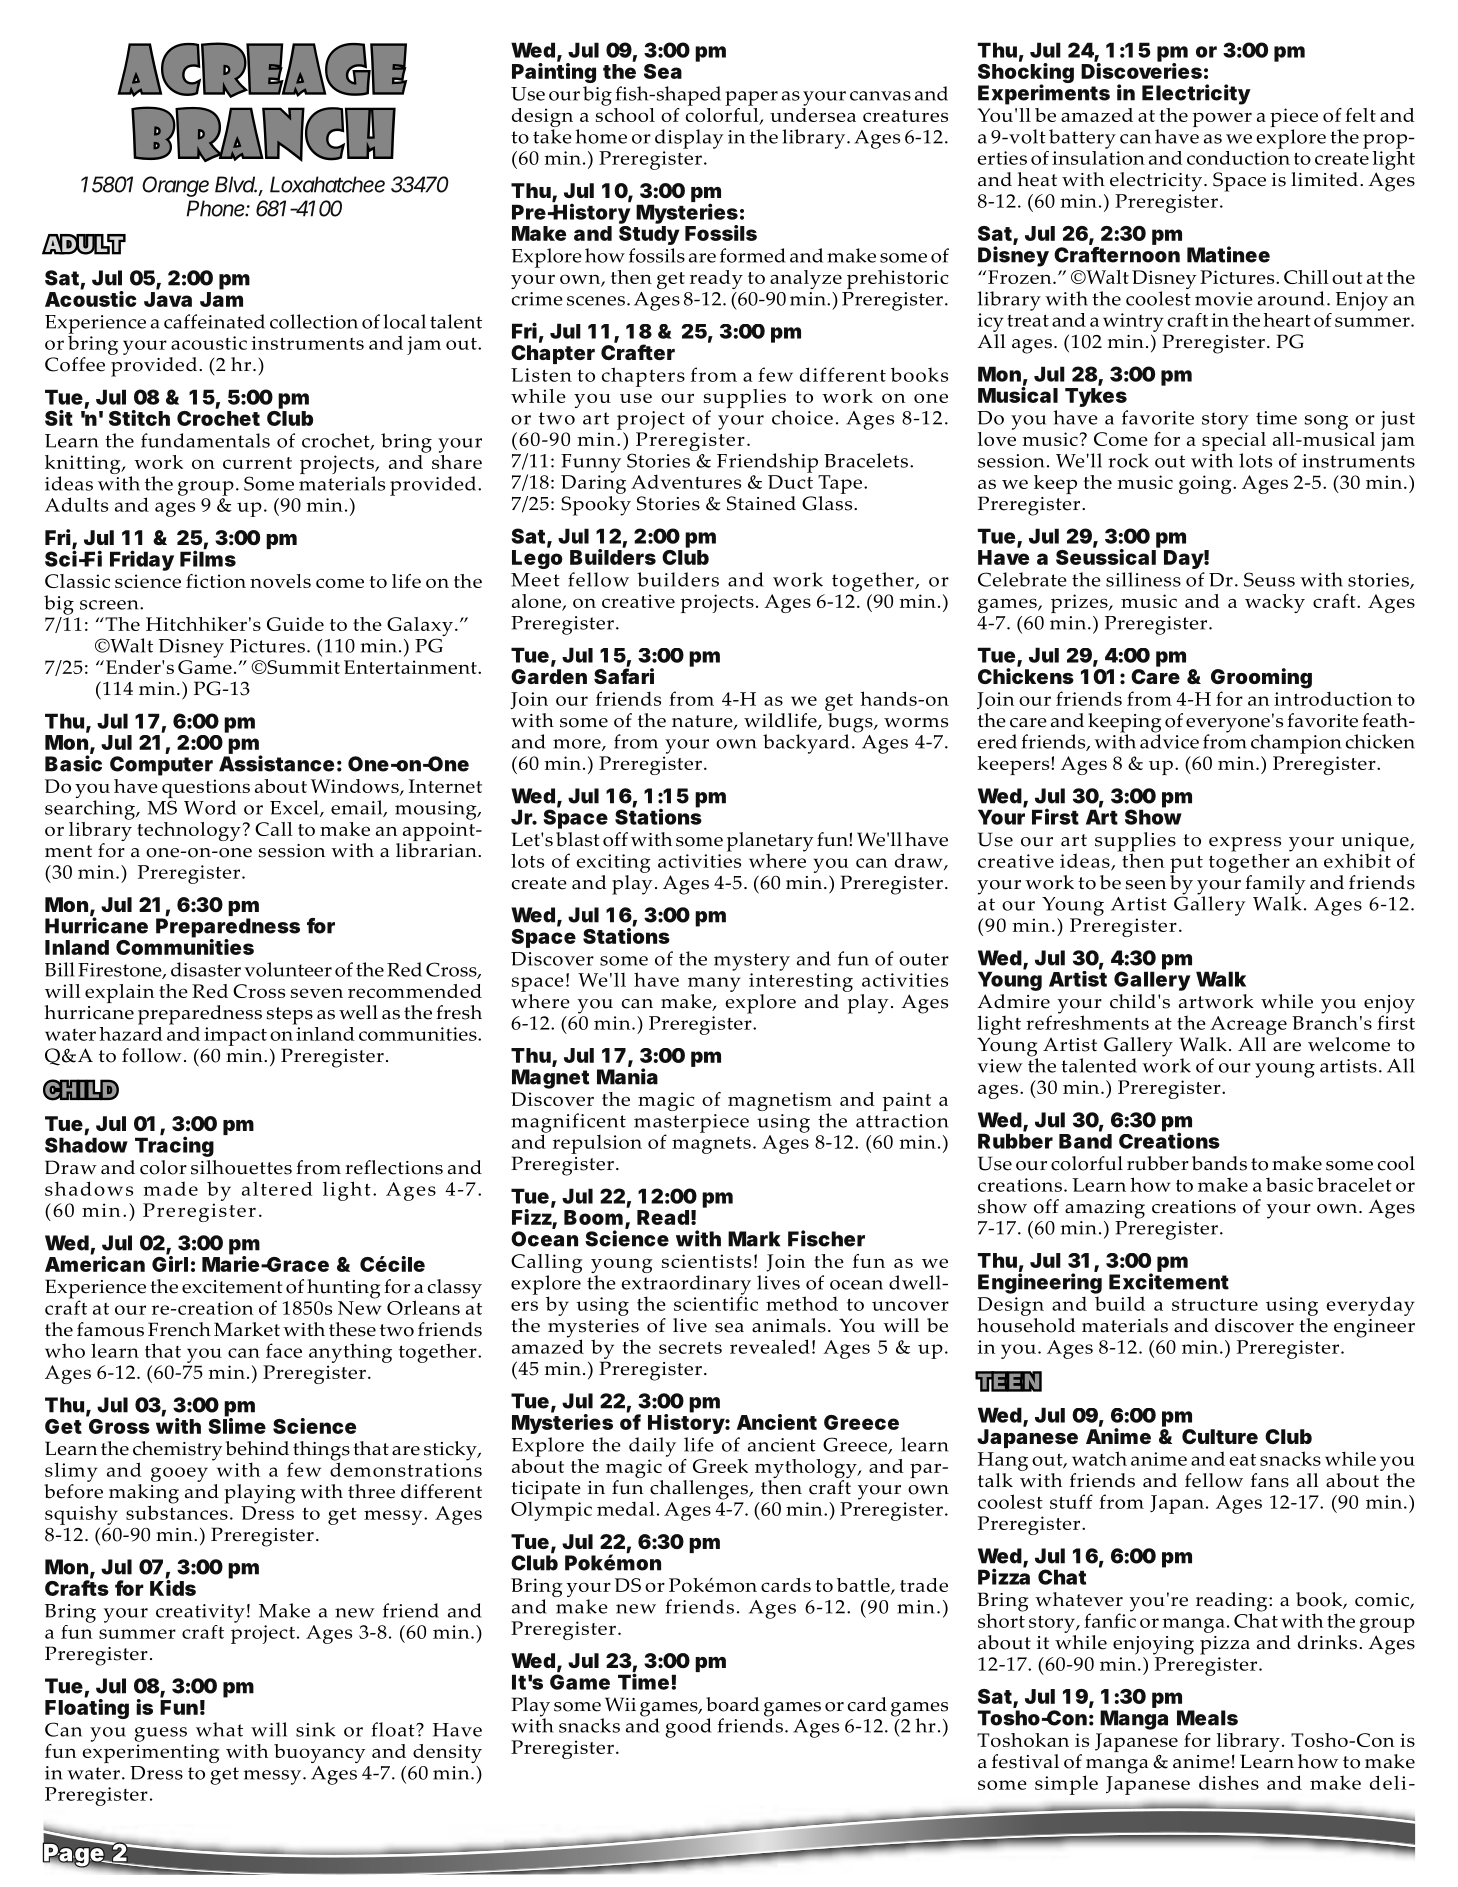 Image resolution: width=1458 pixels, height=1887 pixels. I want to click on scientists, so click(706, 1261).
